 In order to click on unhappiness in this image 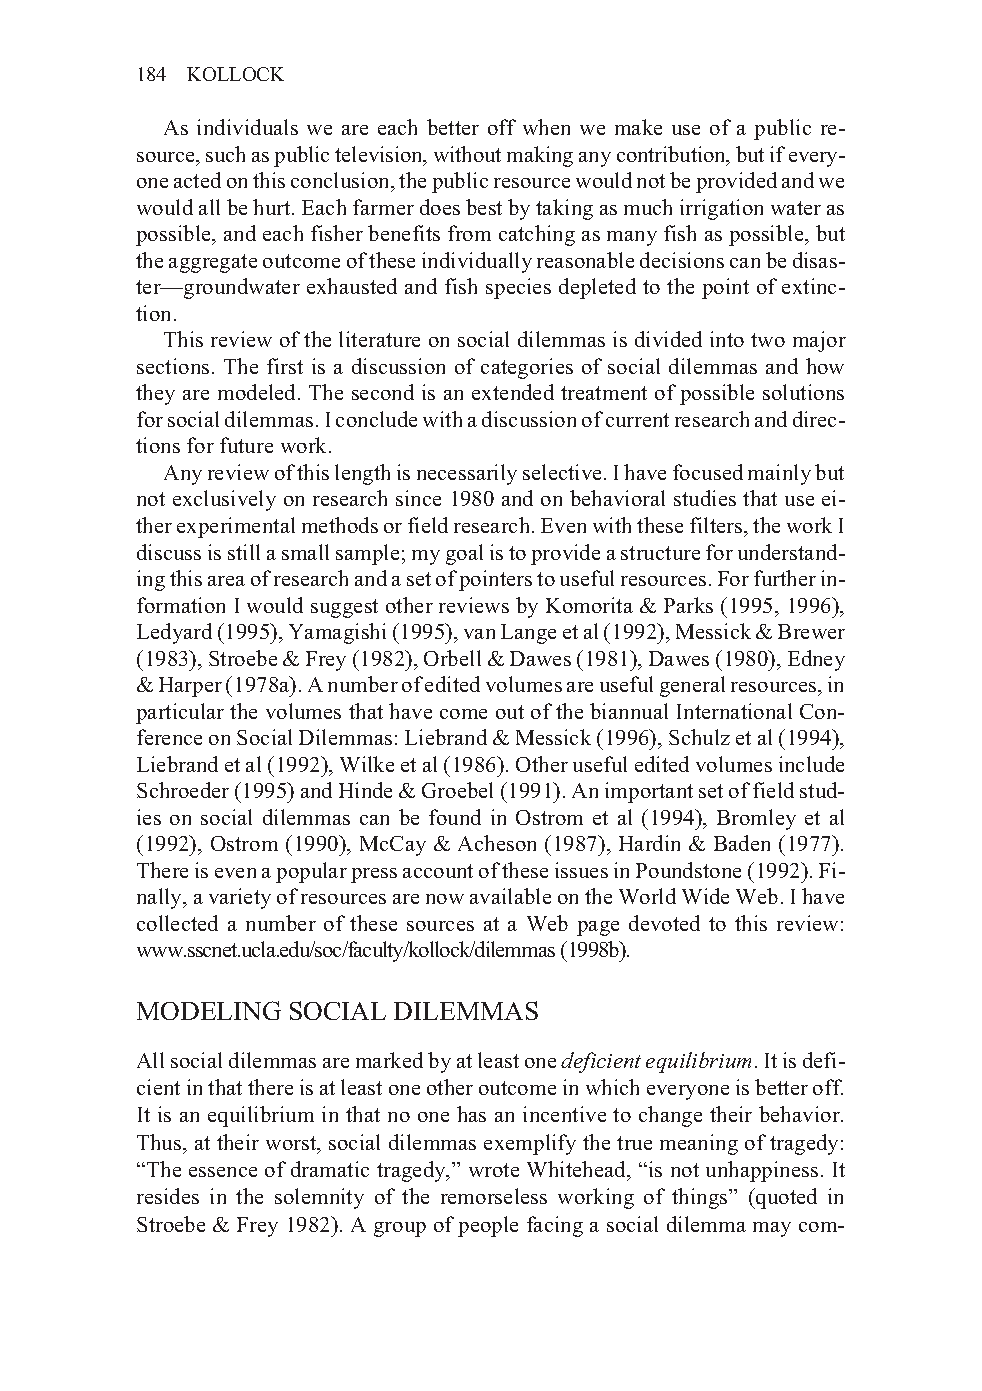, I will do `click(762, 1171)`.
